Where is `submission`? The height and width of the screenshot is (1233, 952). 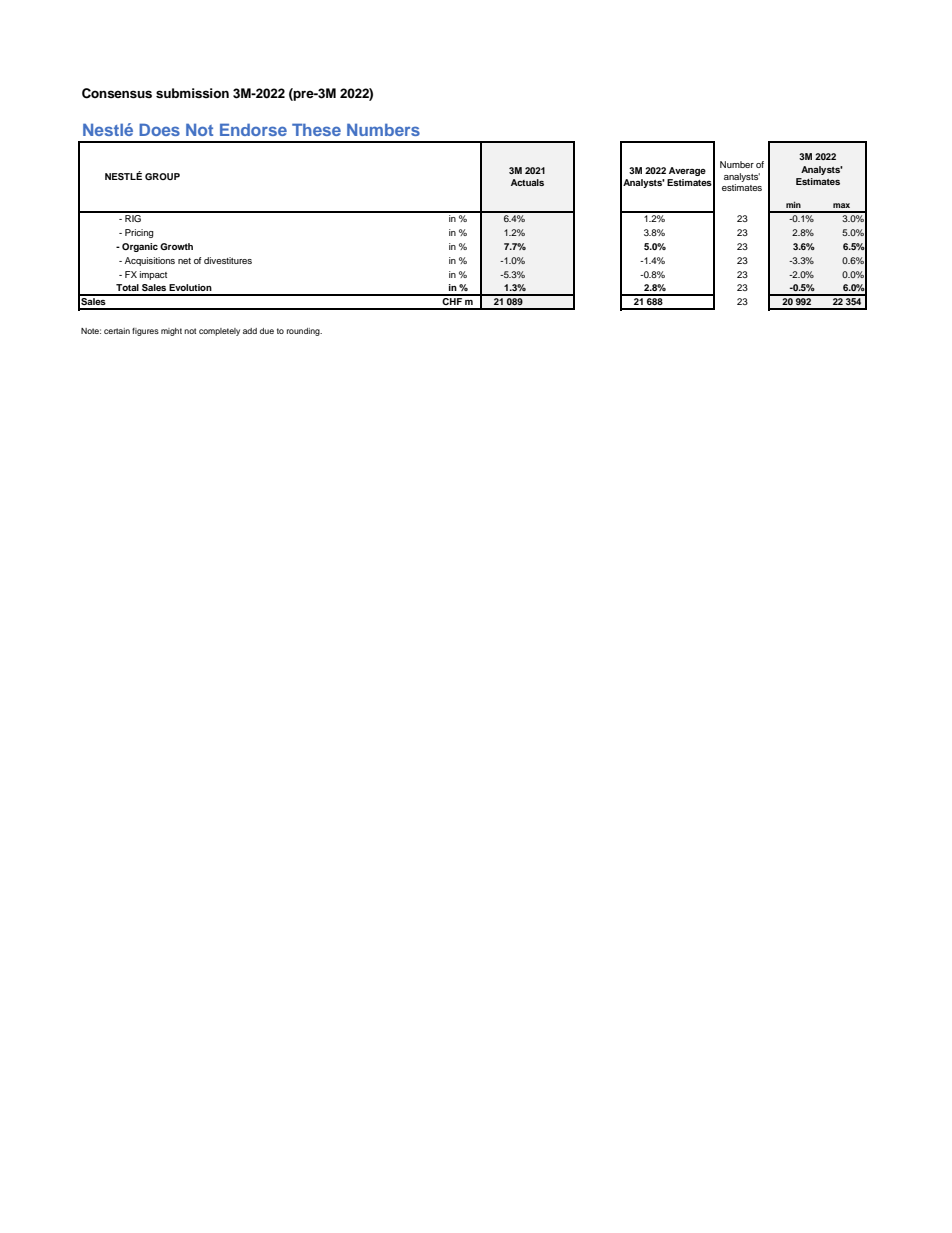
submission is located at coordinates (192, 93).
